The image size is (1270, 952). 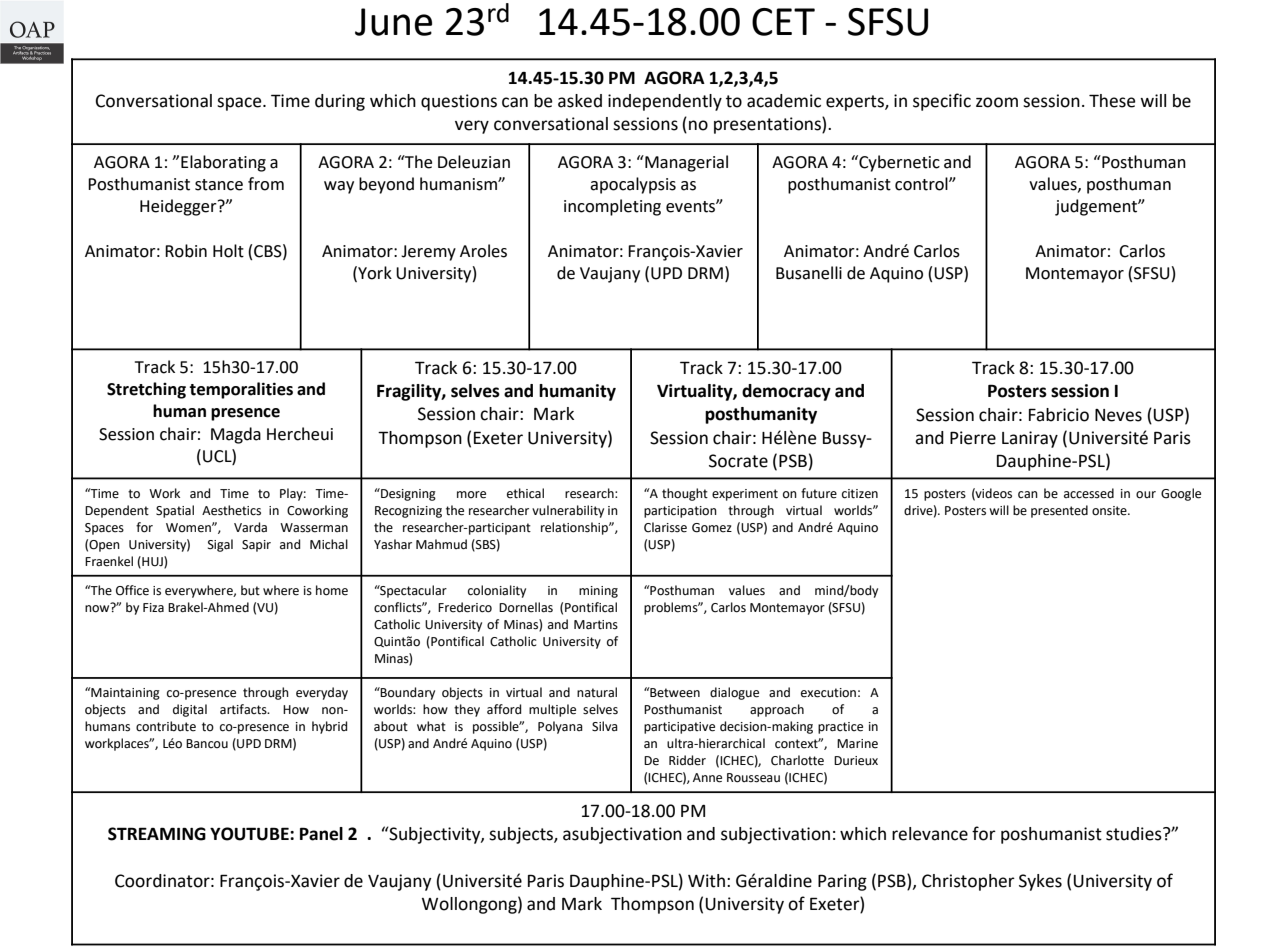 What do you see at coordinates (973, 438) in the page?
I see `Pierre` at bounding box center [973, 438].
